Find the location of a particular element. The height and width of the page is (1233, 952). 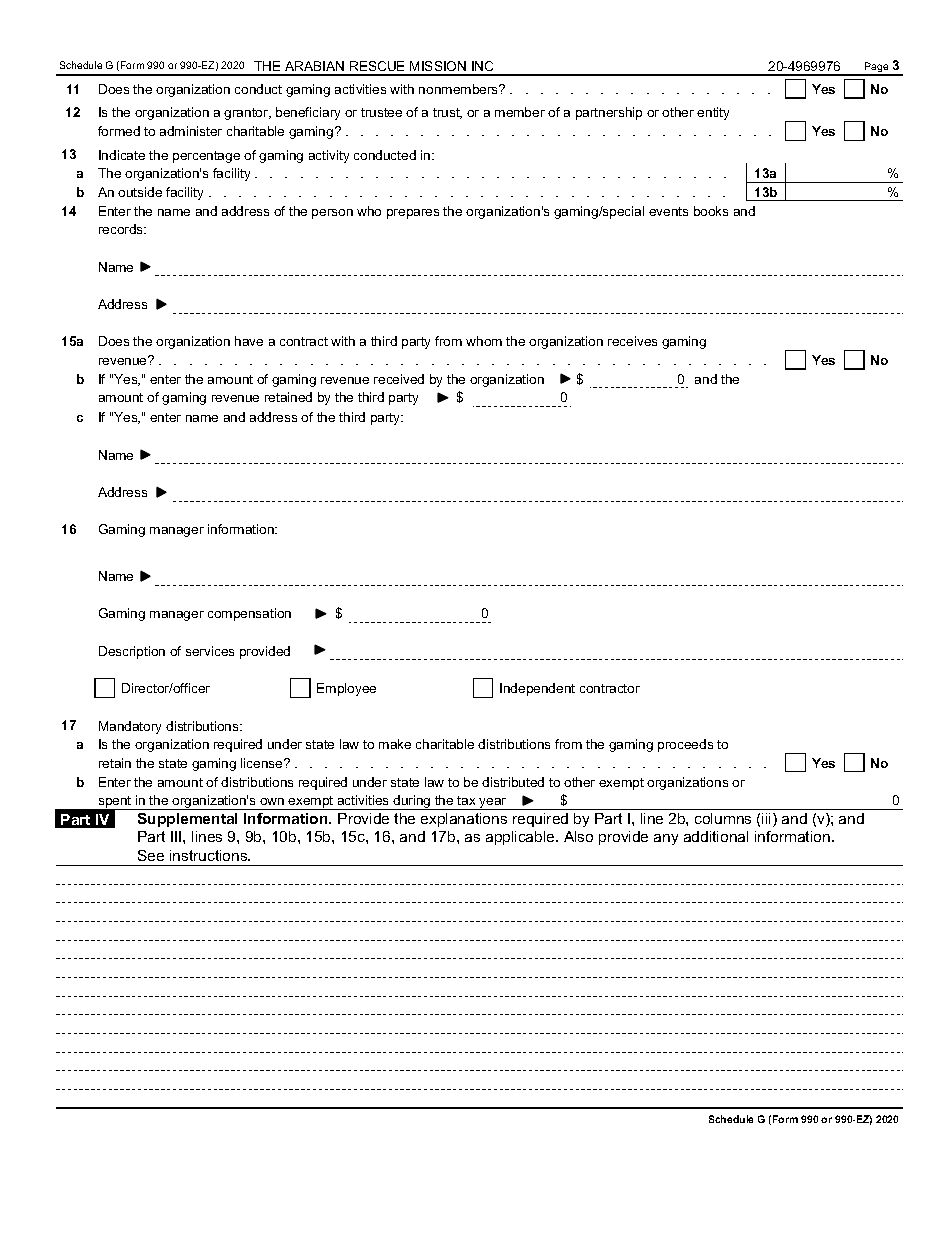

applicable is located at coordinates (521, 838).
